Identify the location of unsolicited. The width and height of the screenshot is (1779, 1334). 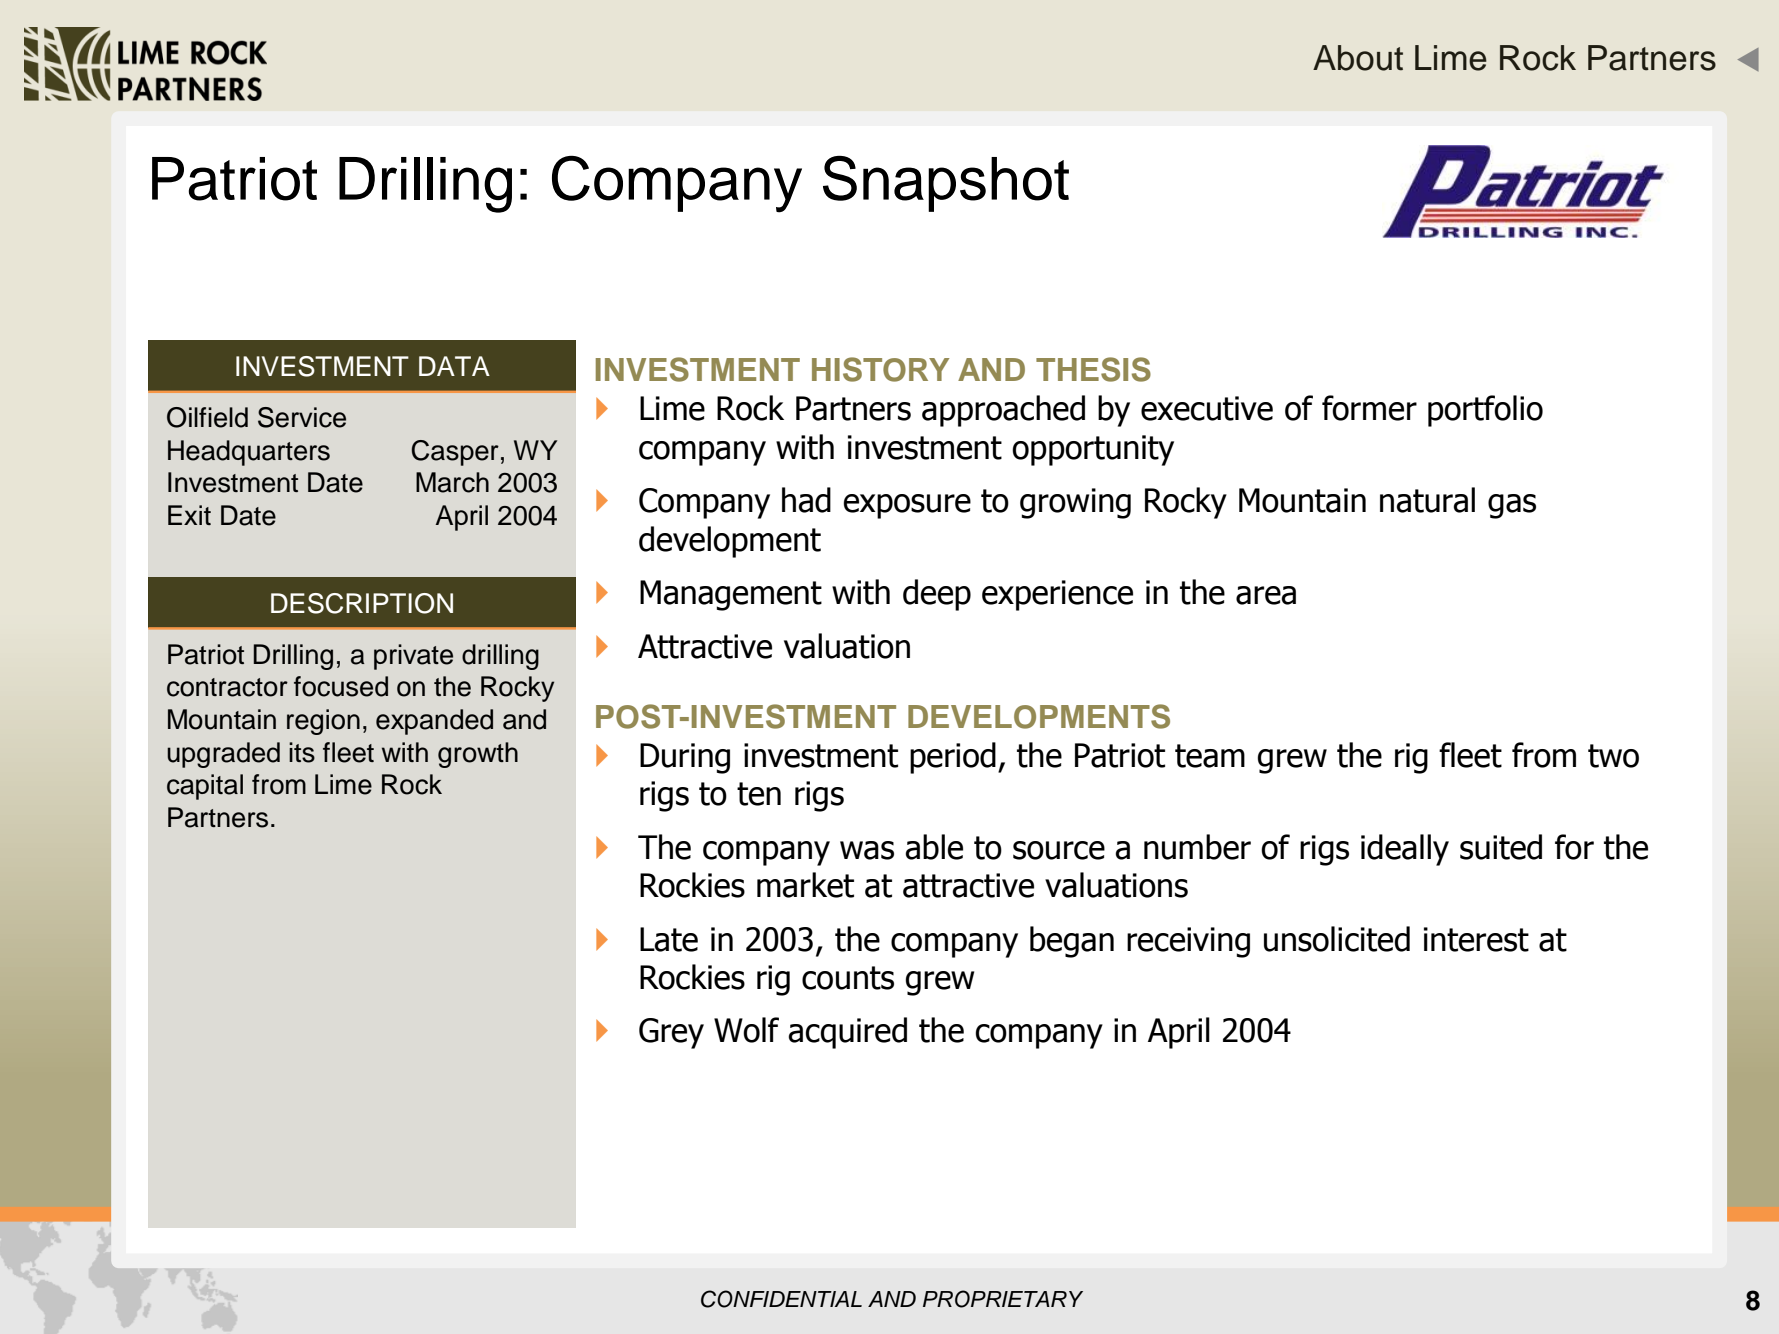
(1337, 939).
